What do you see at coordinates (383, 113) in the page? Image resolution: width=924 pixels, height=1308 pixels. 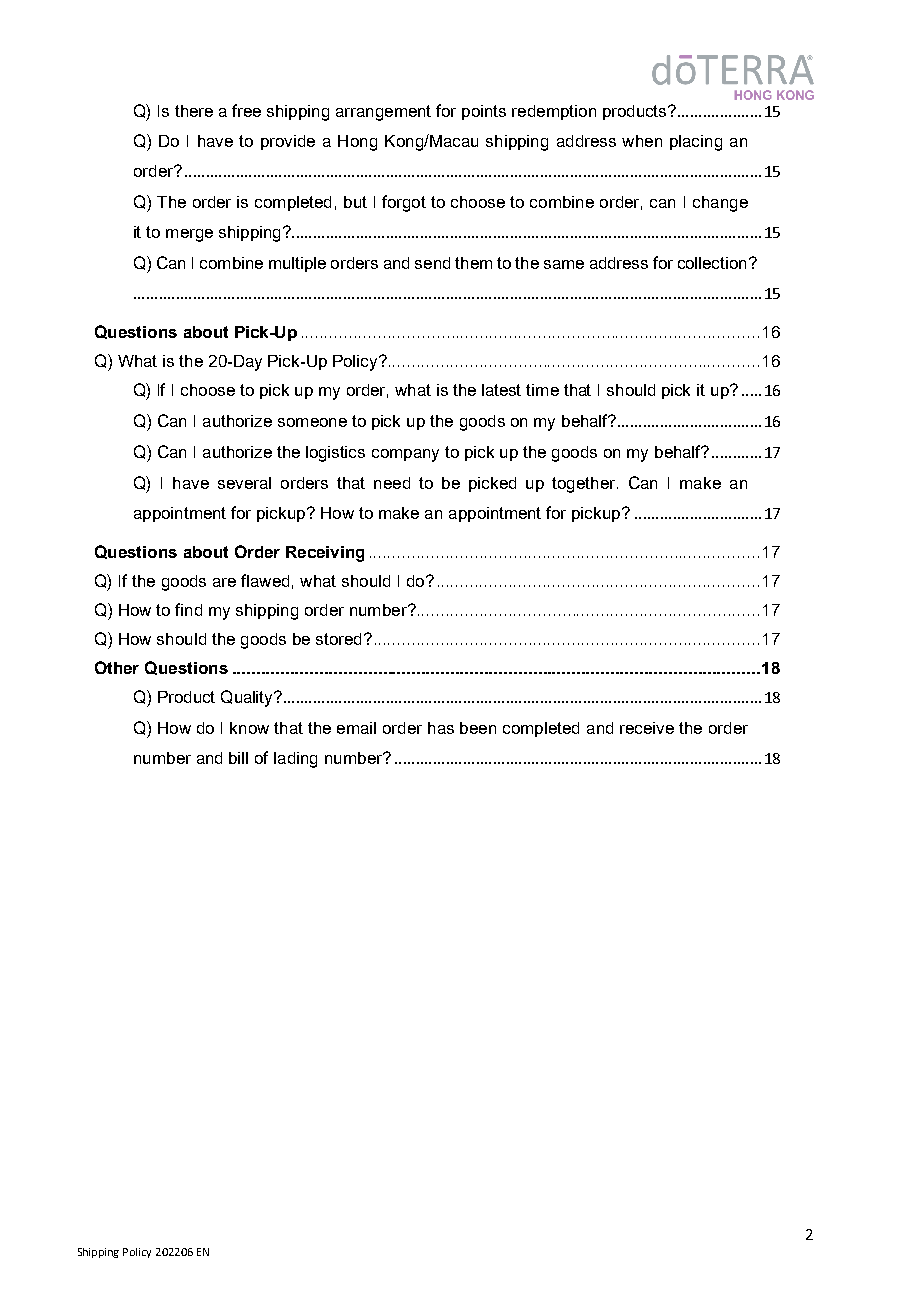 I see `arrangement` at bounding box center [383, 113].
